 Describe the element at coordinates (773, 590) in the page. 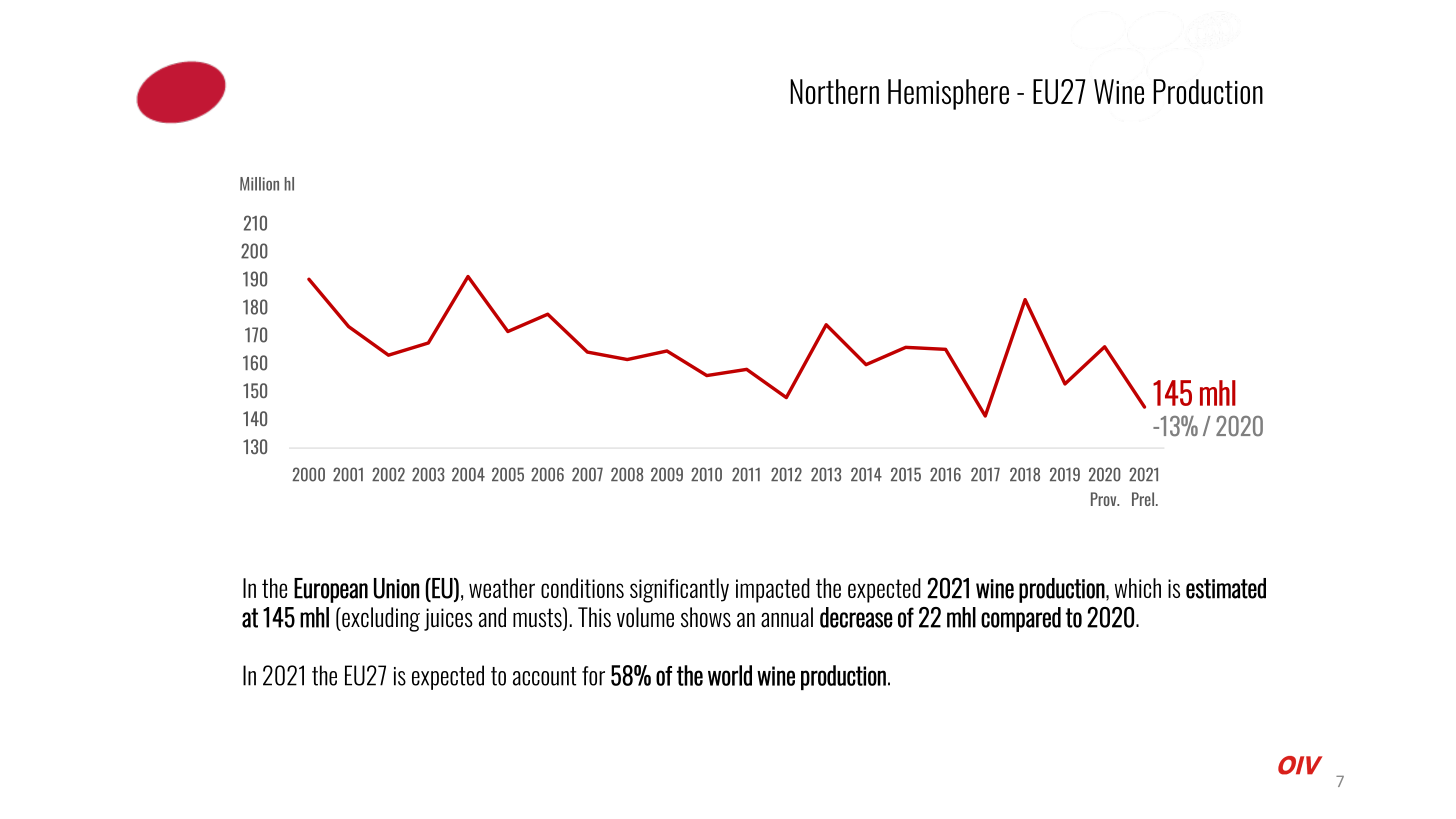

I see `impacted` at that location.
